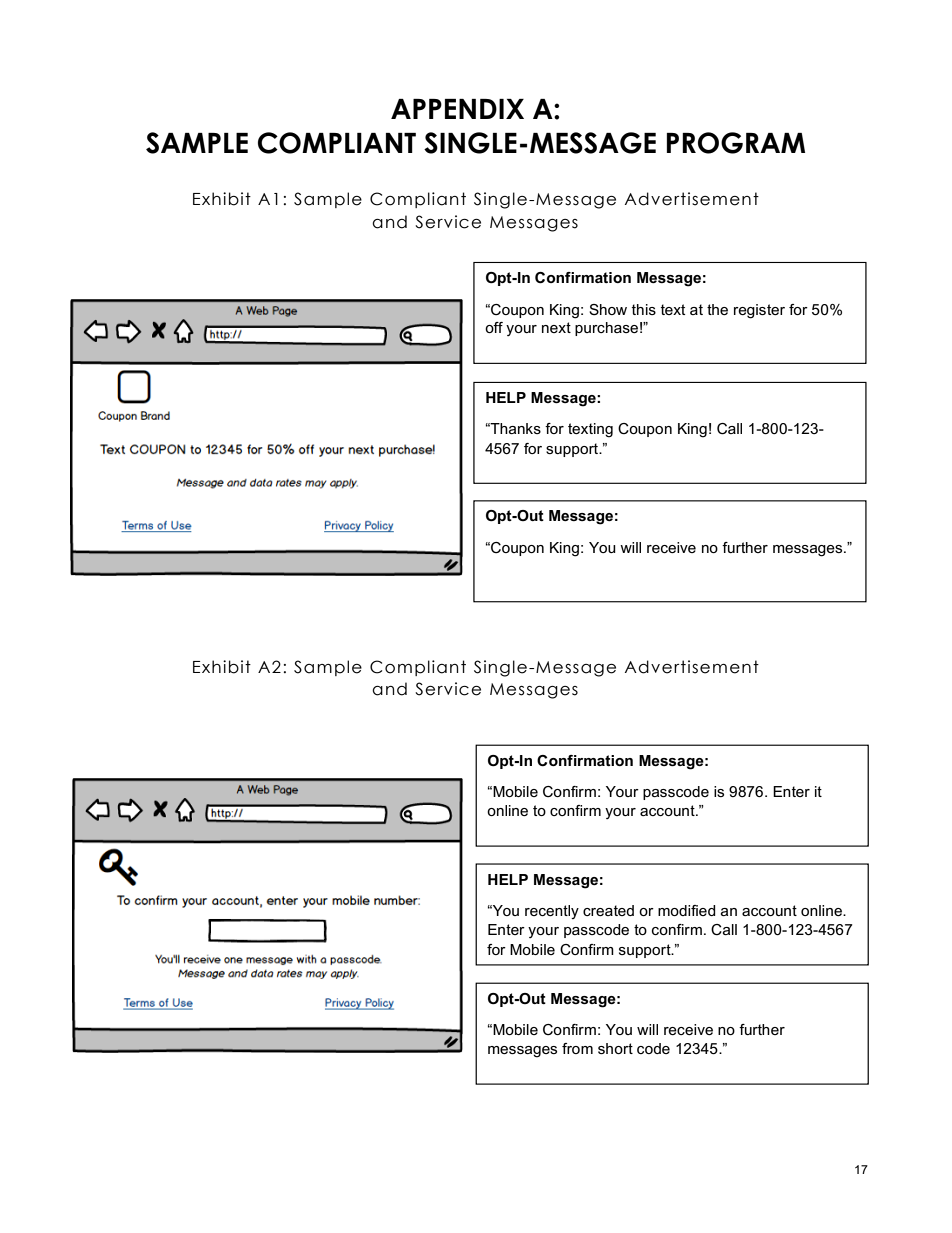 The height and width of the page is (1233, 952). Describe the element at coordinates (759, 311) in the page. I see `register` at that location.
